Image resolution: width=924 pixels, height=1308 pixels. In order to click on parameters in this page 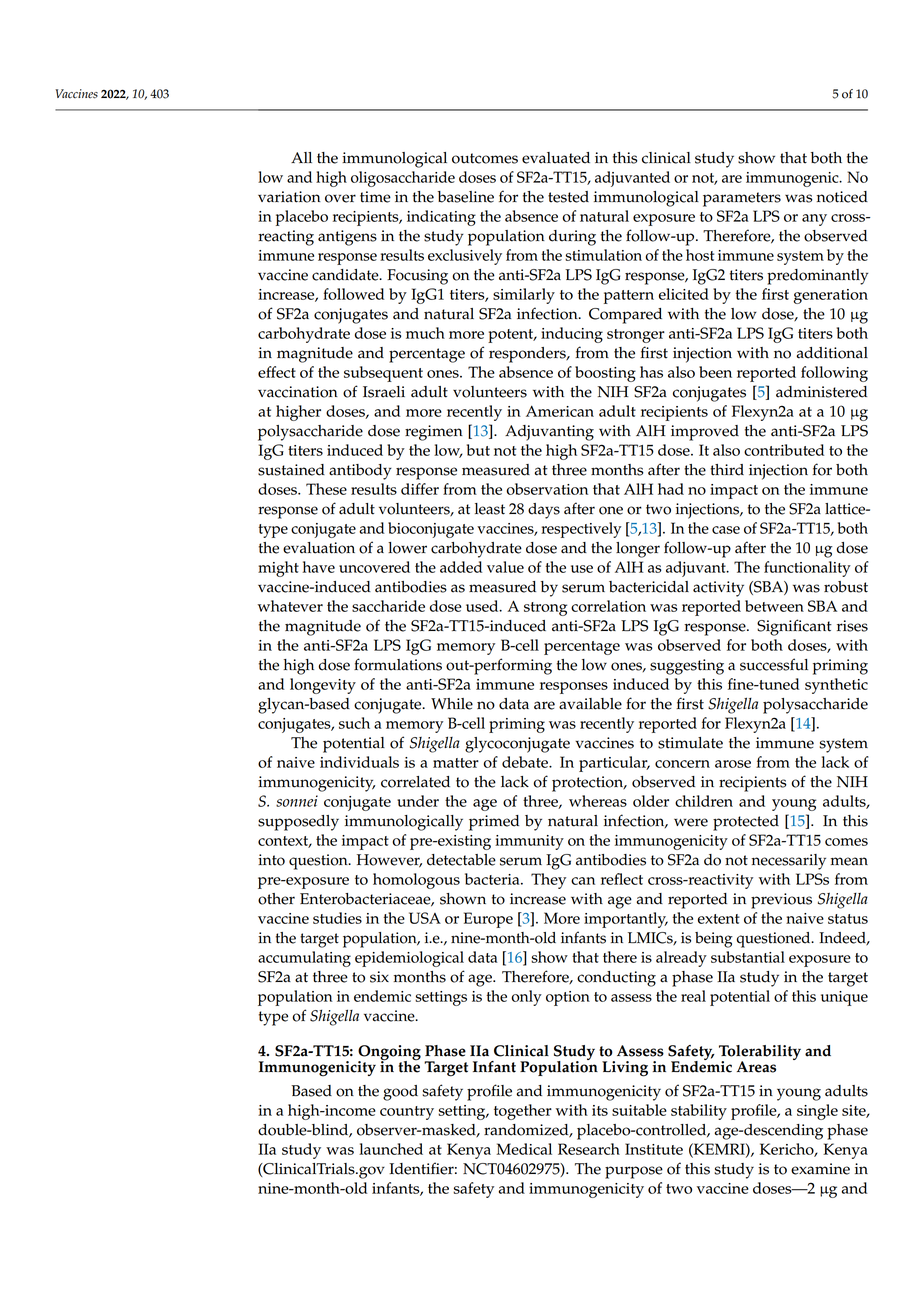, I will do `click(742, 199)`.
